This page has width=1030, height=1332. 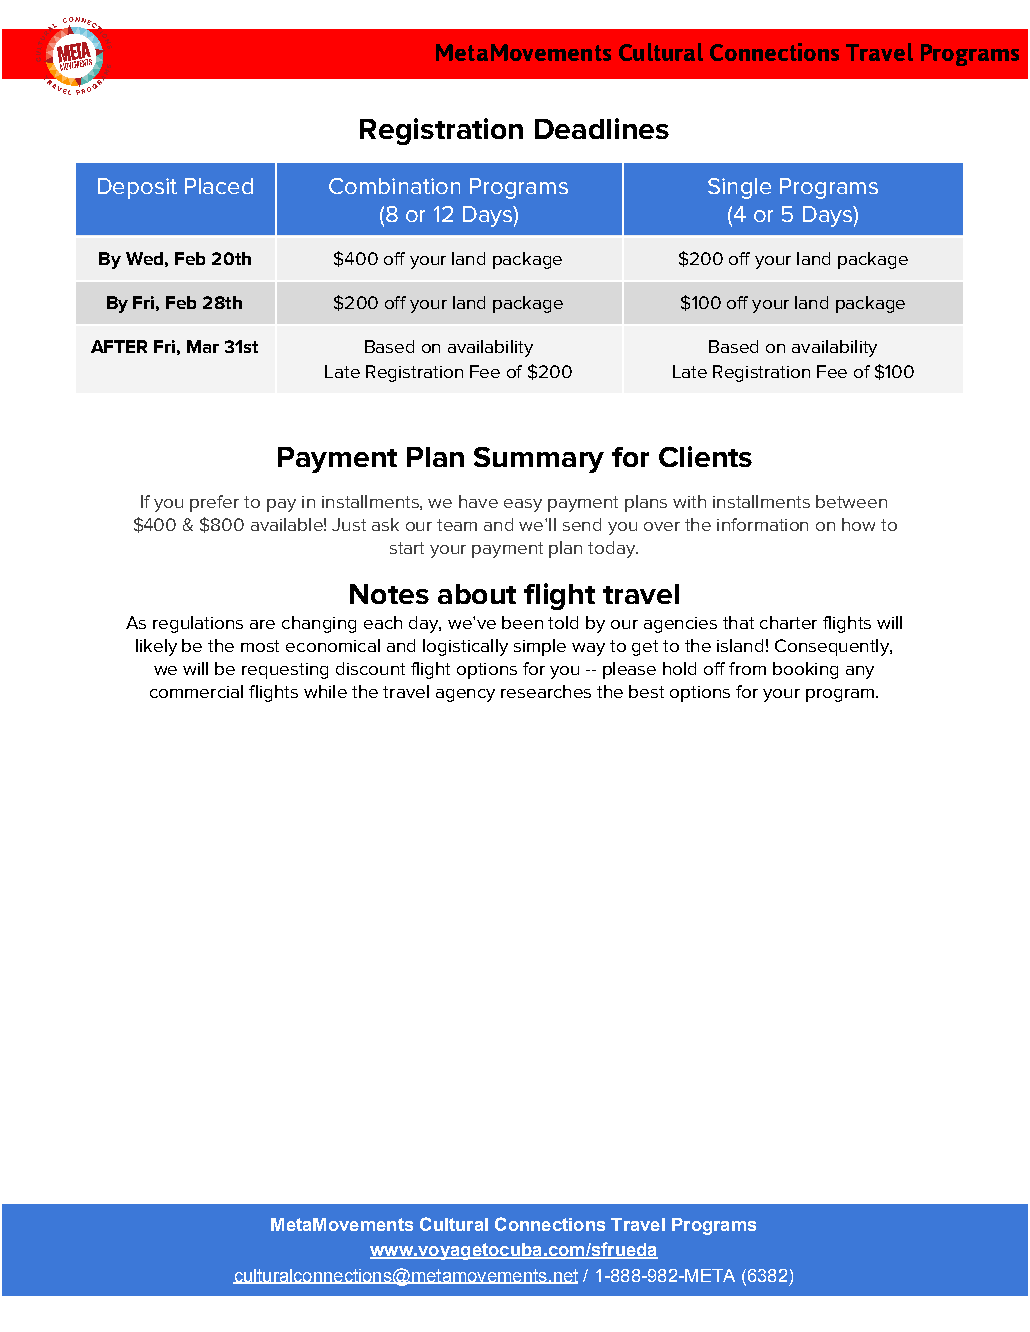 I want to click on agency, so click(x=465, y=695).
